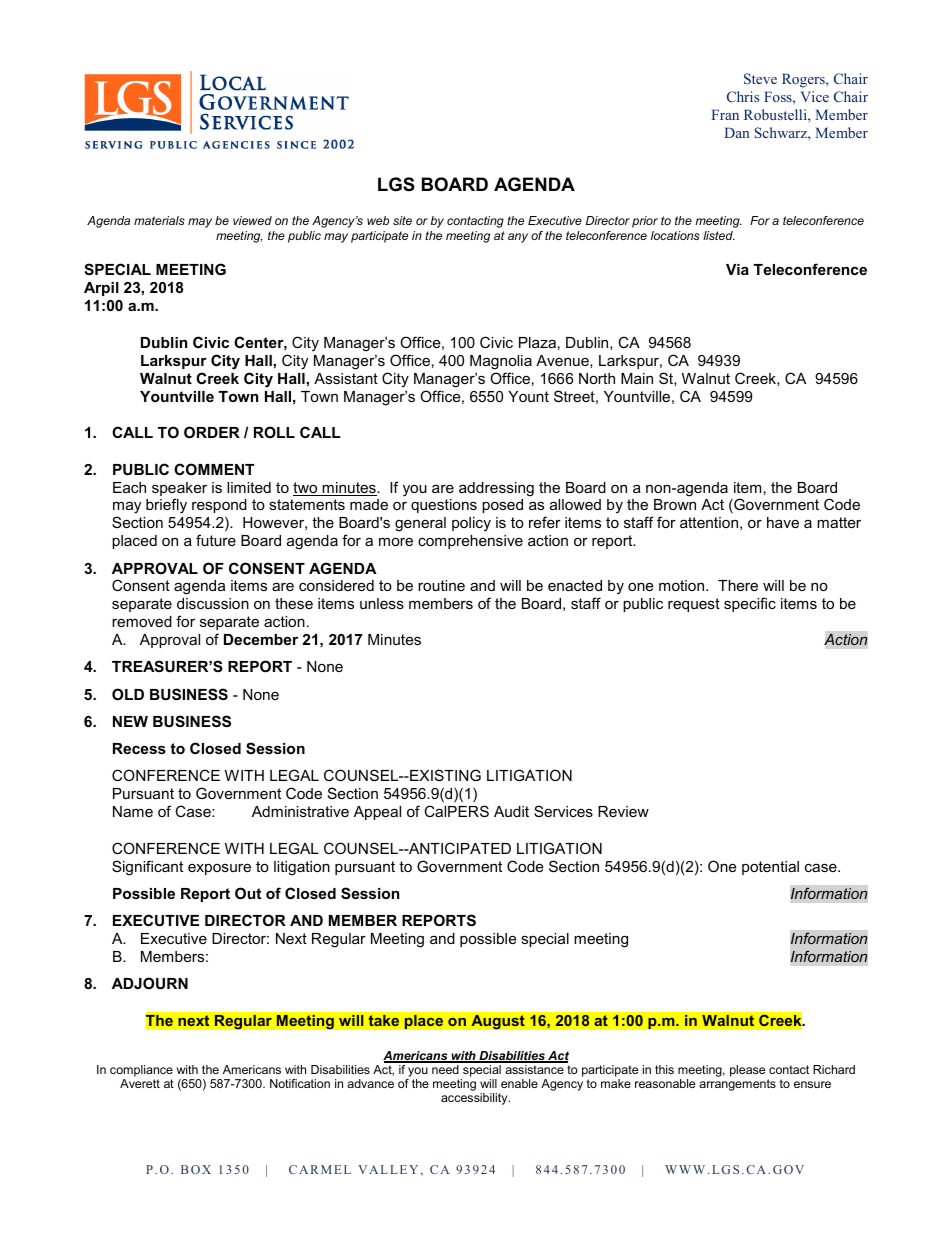  What do you see at coordinates (475, 1099) in the screenshot?
I see `accessibility` at bounding box center [475, 1099].
